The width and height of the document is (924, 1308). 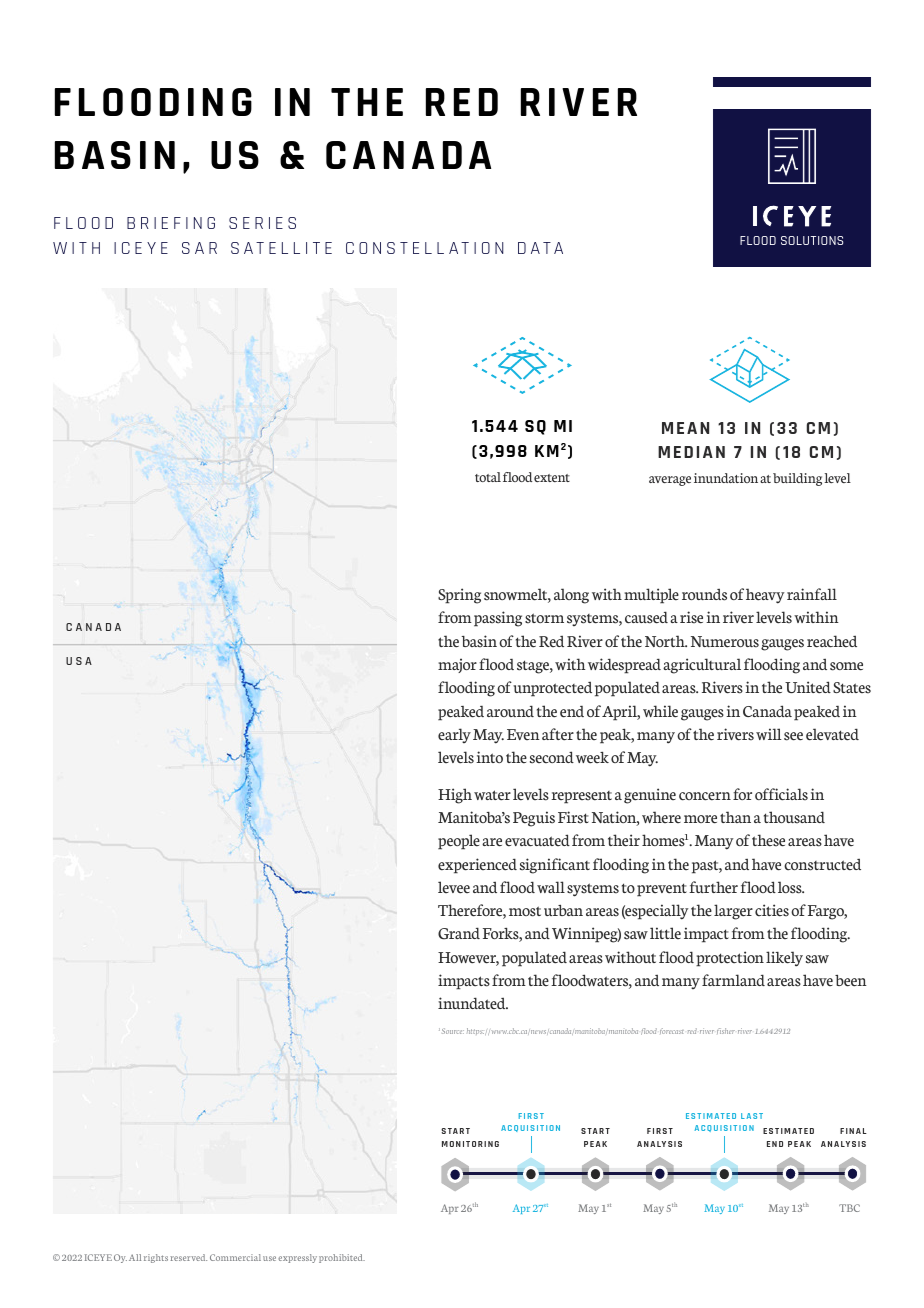 What do you see at coordinates (235, 1257) in the document?
I see `Commercial` at bounding box center [235, 1257].
